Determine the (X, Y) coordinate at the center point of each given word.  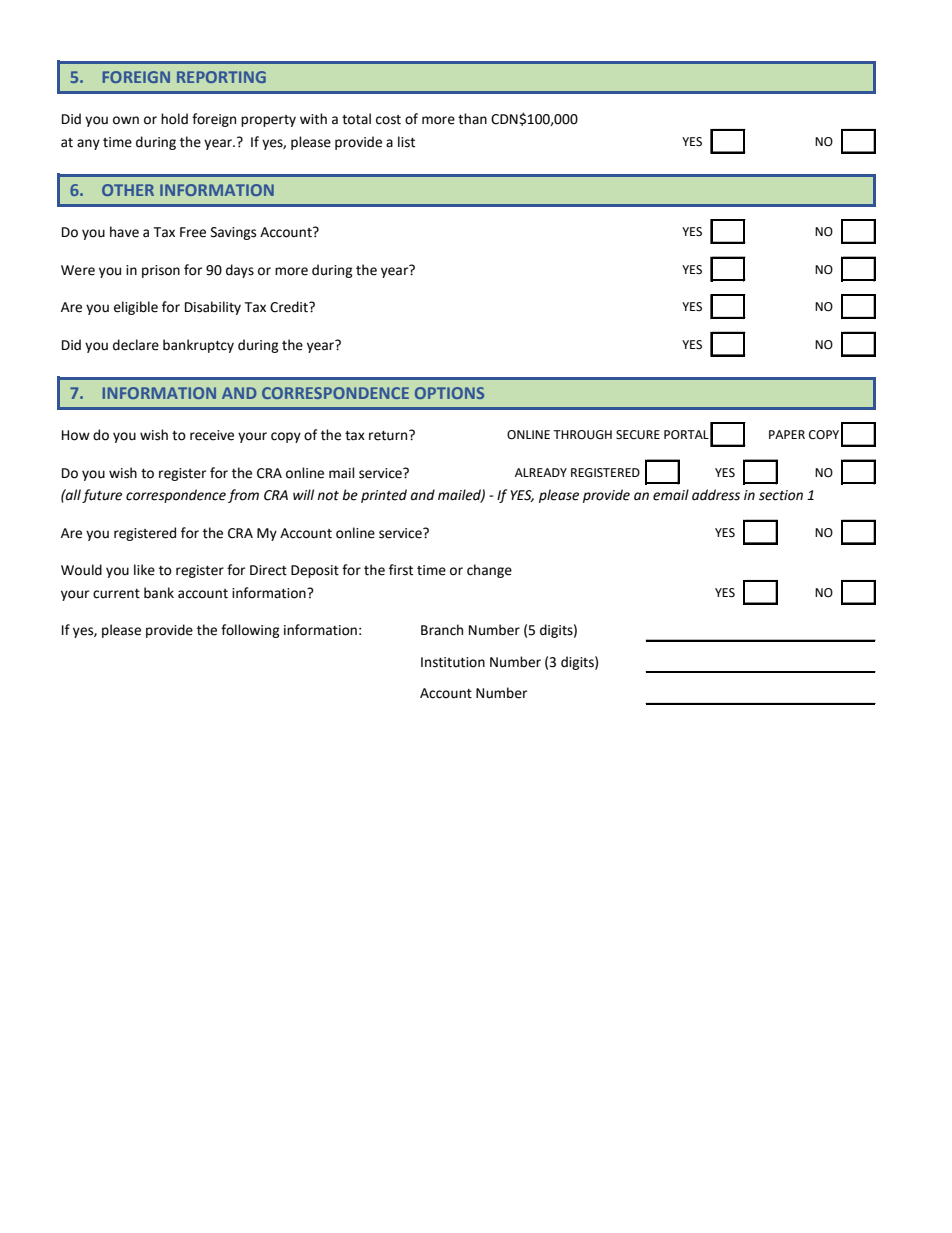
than (472, 119)
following (250, 631)
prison (161, 271)
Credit (290, 307)
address (716, 495)
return (389, 435)
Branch (442, 630)
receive (212, 435)
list (406, 142)
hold (174, 119)
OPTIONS (449, 393)
